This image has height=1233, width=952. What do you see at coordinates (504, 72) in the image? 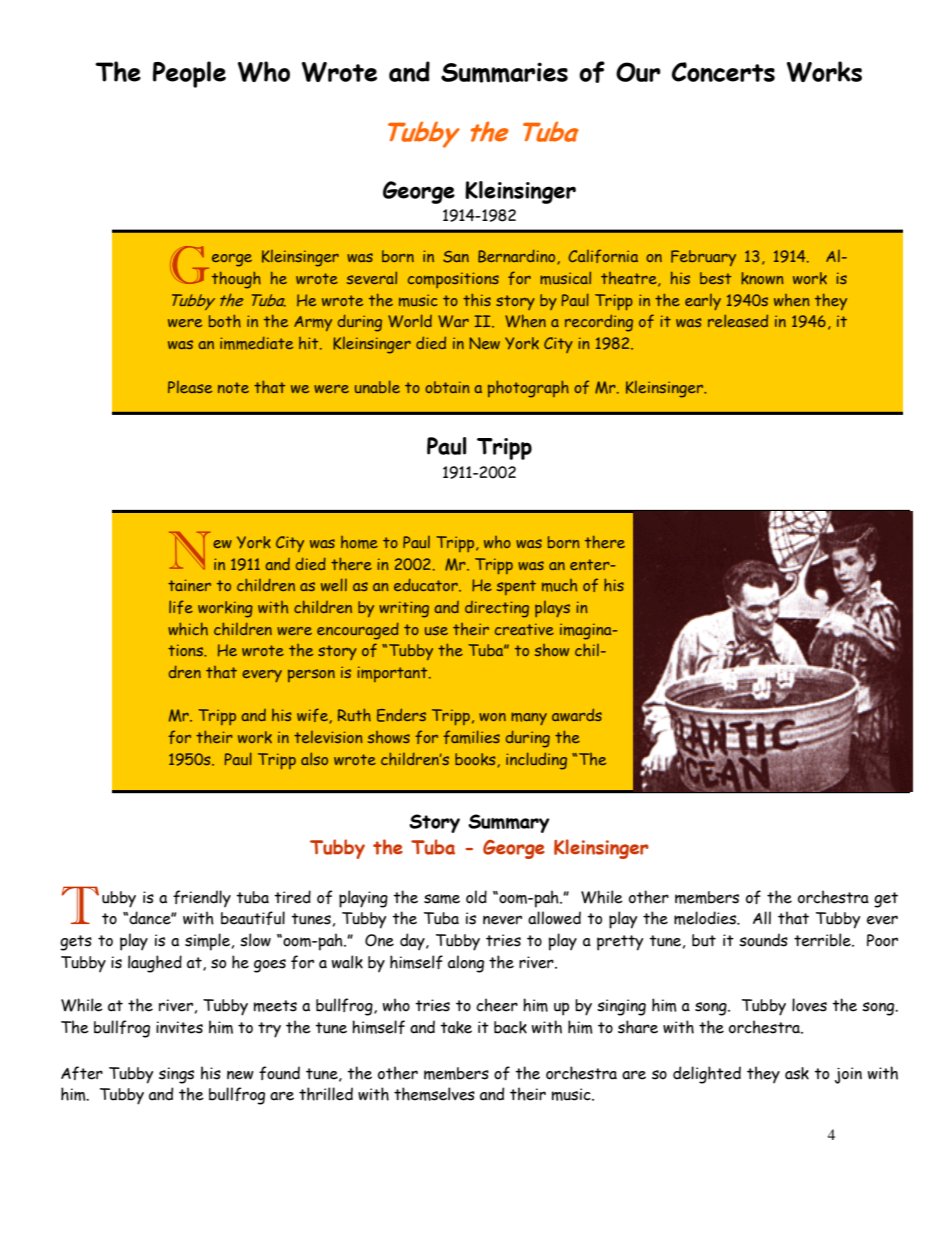
I see `Summaries` at bounding box center [504, 72].
